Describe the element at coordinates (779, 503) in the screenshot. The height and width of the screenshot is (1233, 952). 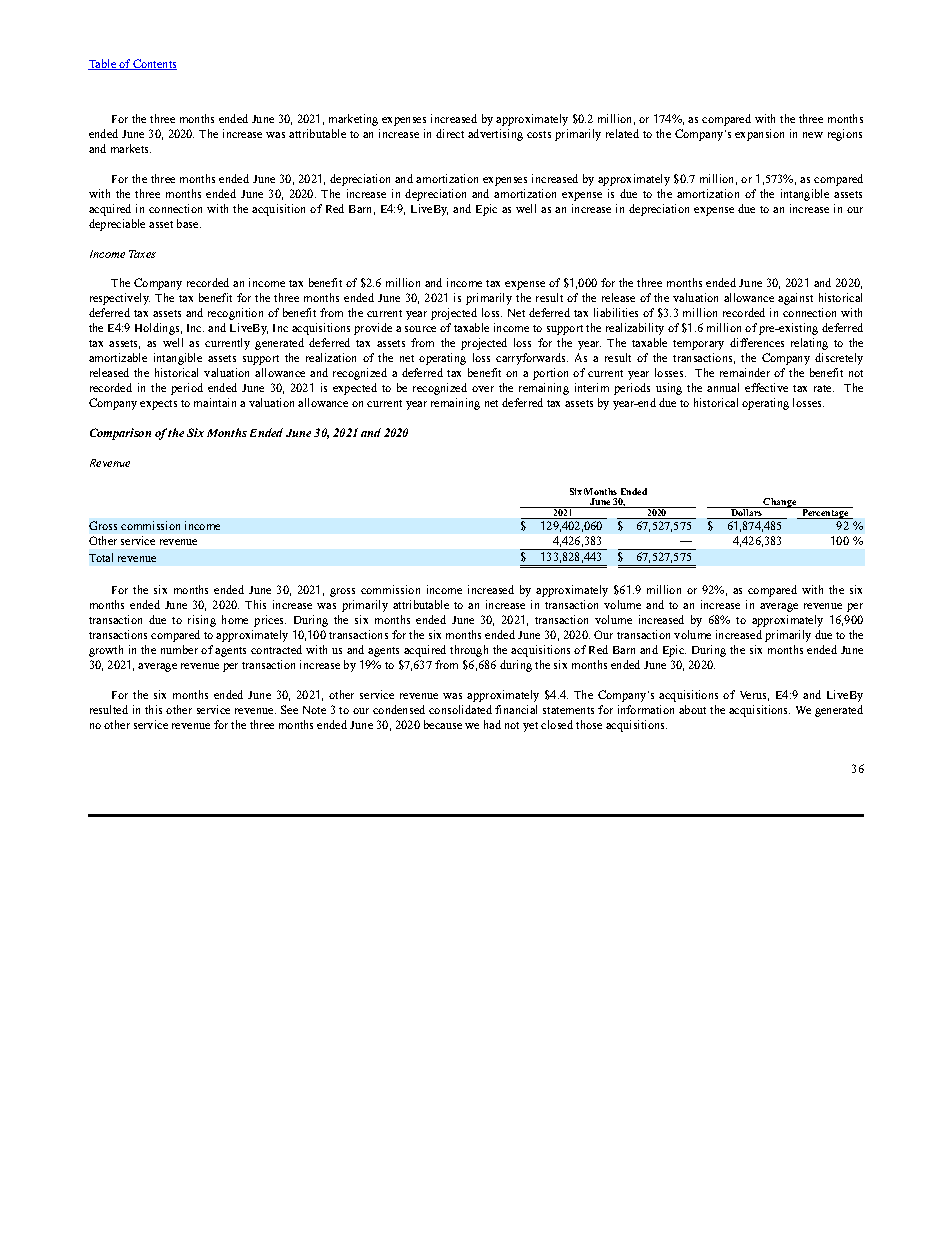
I see `Change` at that location.
